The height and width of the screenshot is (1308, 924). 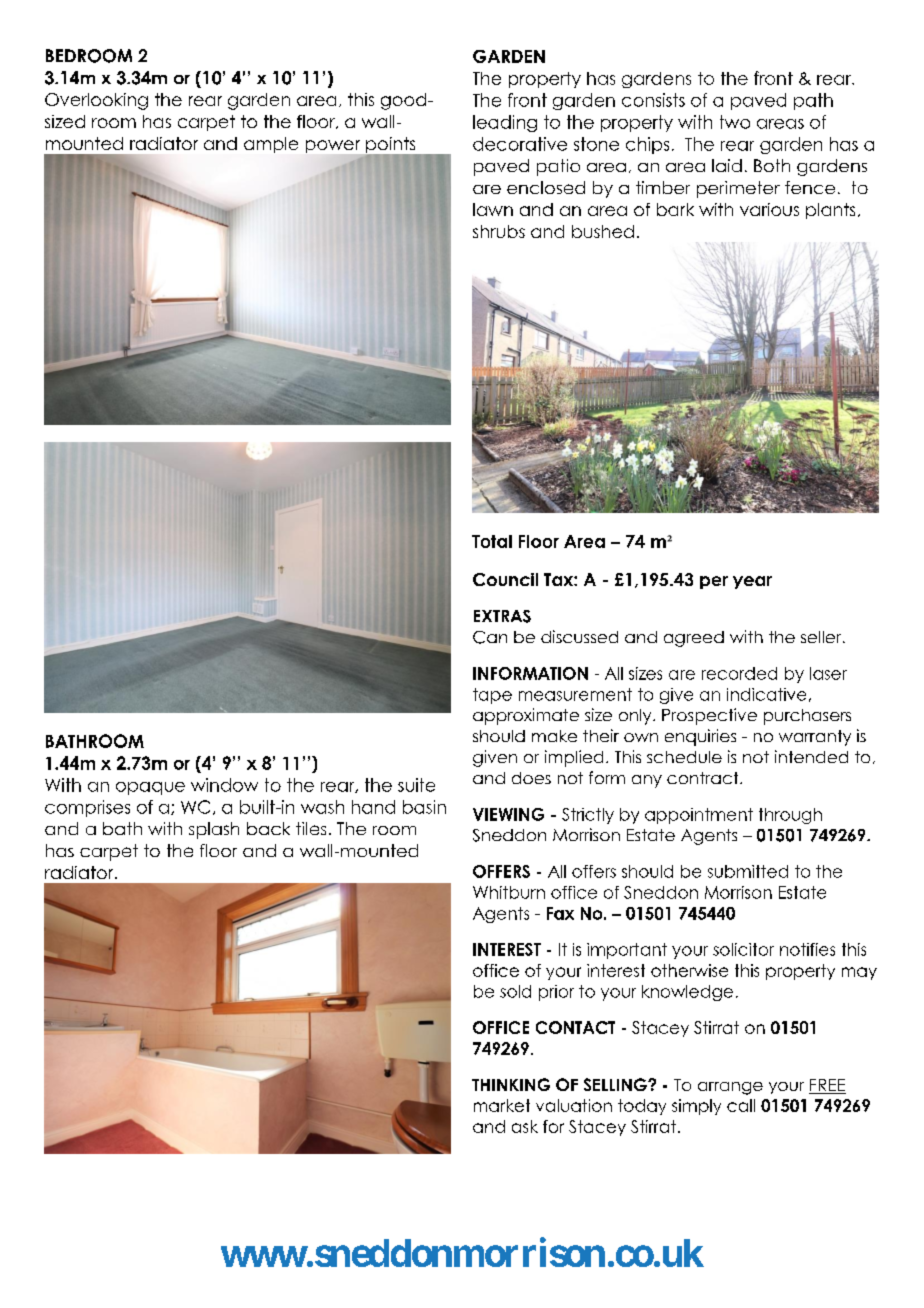 What do you see at coordinates (505, 123) in the screenshot?
I see `leading` at bounding box center [505, 123].
